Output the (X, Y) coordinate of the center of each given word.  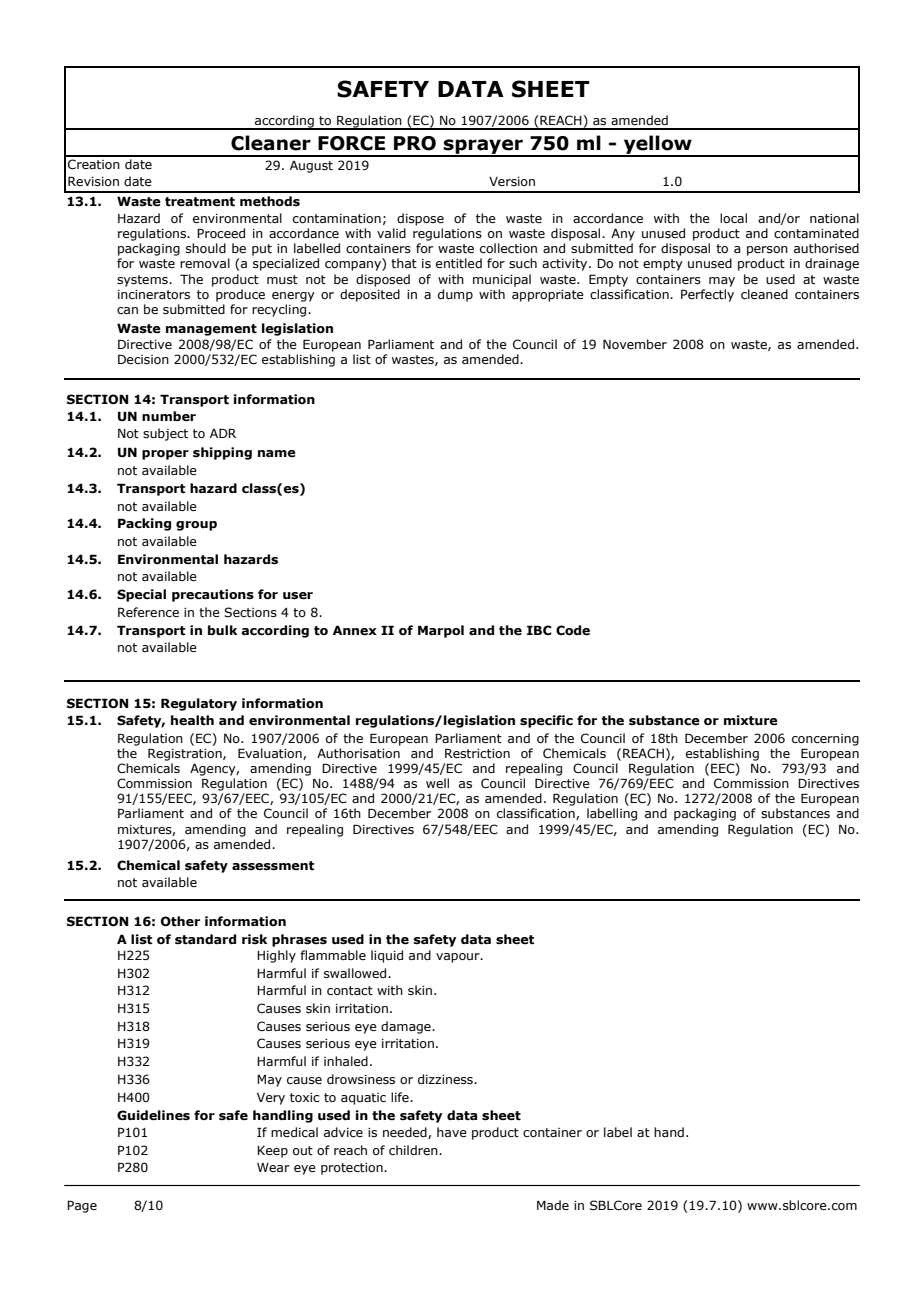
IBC (539, 630)
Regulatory (199, 704)
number (169, 416)
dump (455, 295)
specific (546, 721)
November (635, 344)
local (733, 218)
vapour (459, 958)
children (414, 1150)
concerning (825, 740)
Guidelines (153, 1115)
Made (553, 1205)
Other (180, 921)
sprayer (483, 147)
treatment (200, 202)
